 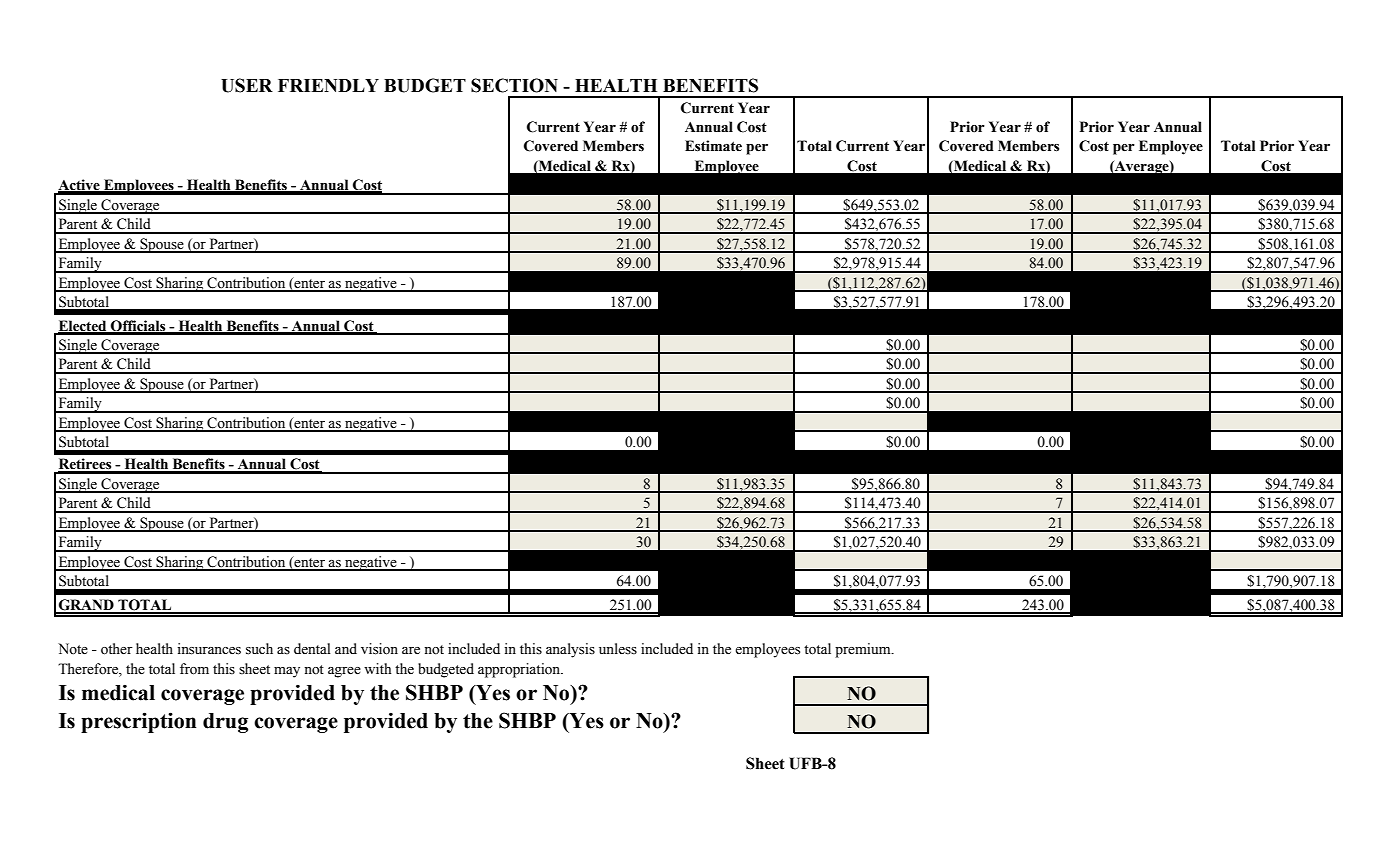 What do you see at coordinates (117, 649) in the page?
I see `other` at bounding box center [117, 649].
